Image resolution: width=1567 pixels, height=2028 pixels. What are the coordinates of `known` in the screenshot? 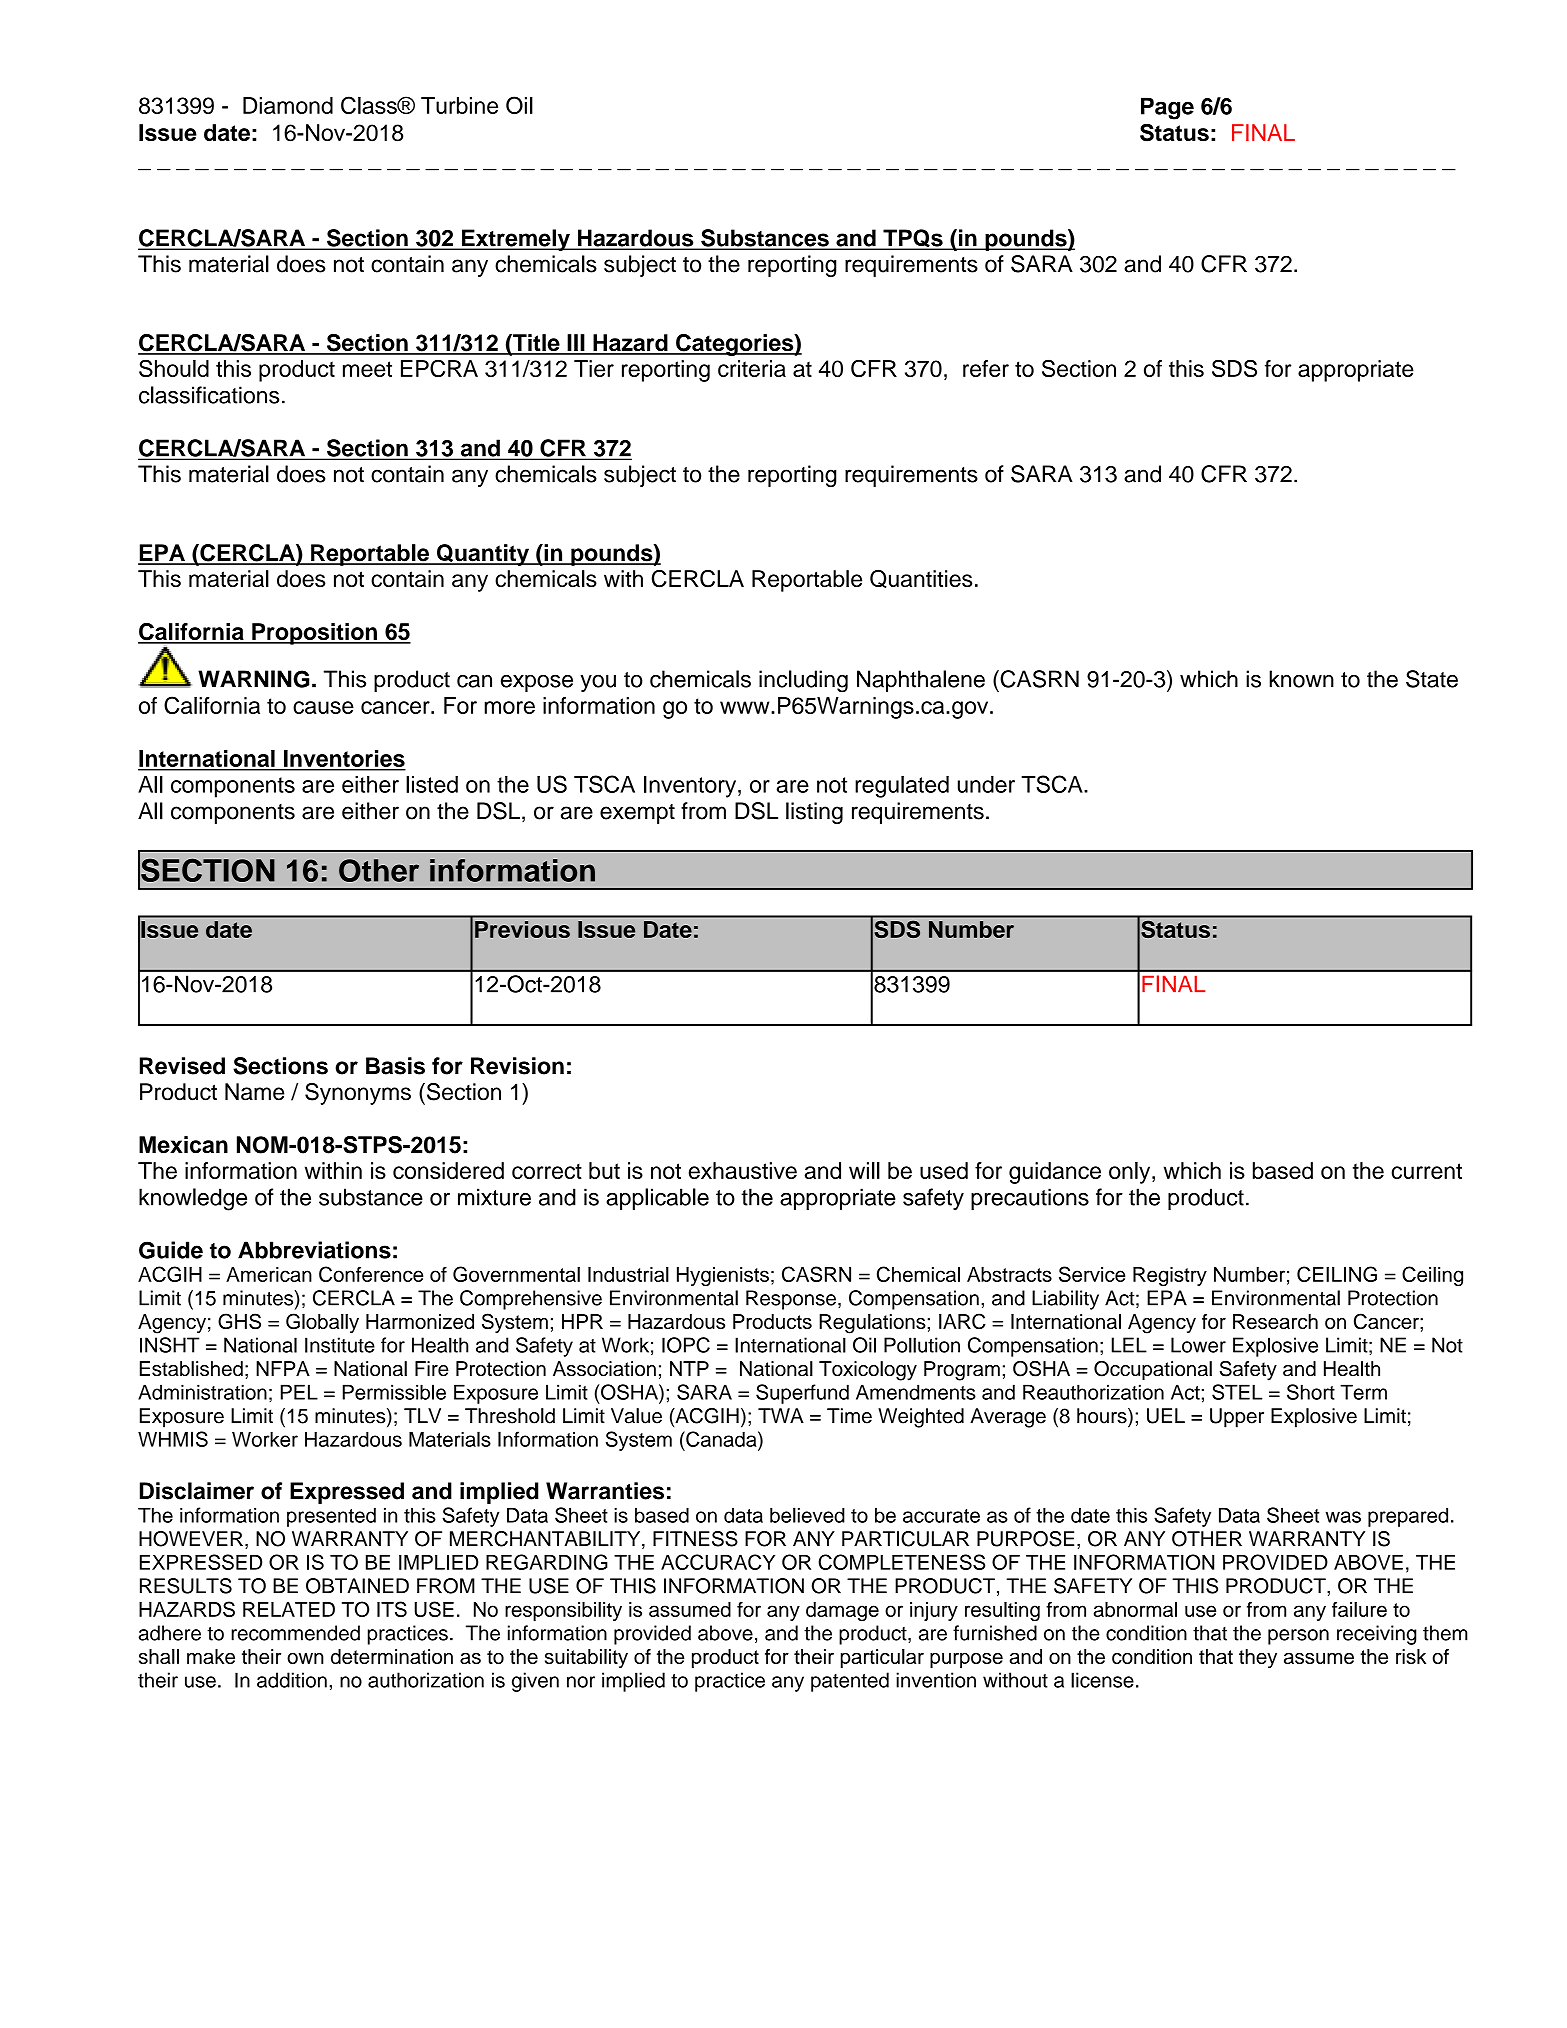 It's located at (1301, 679).
